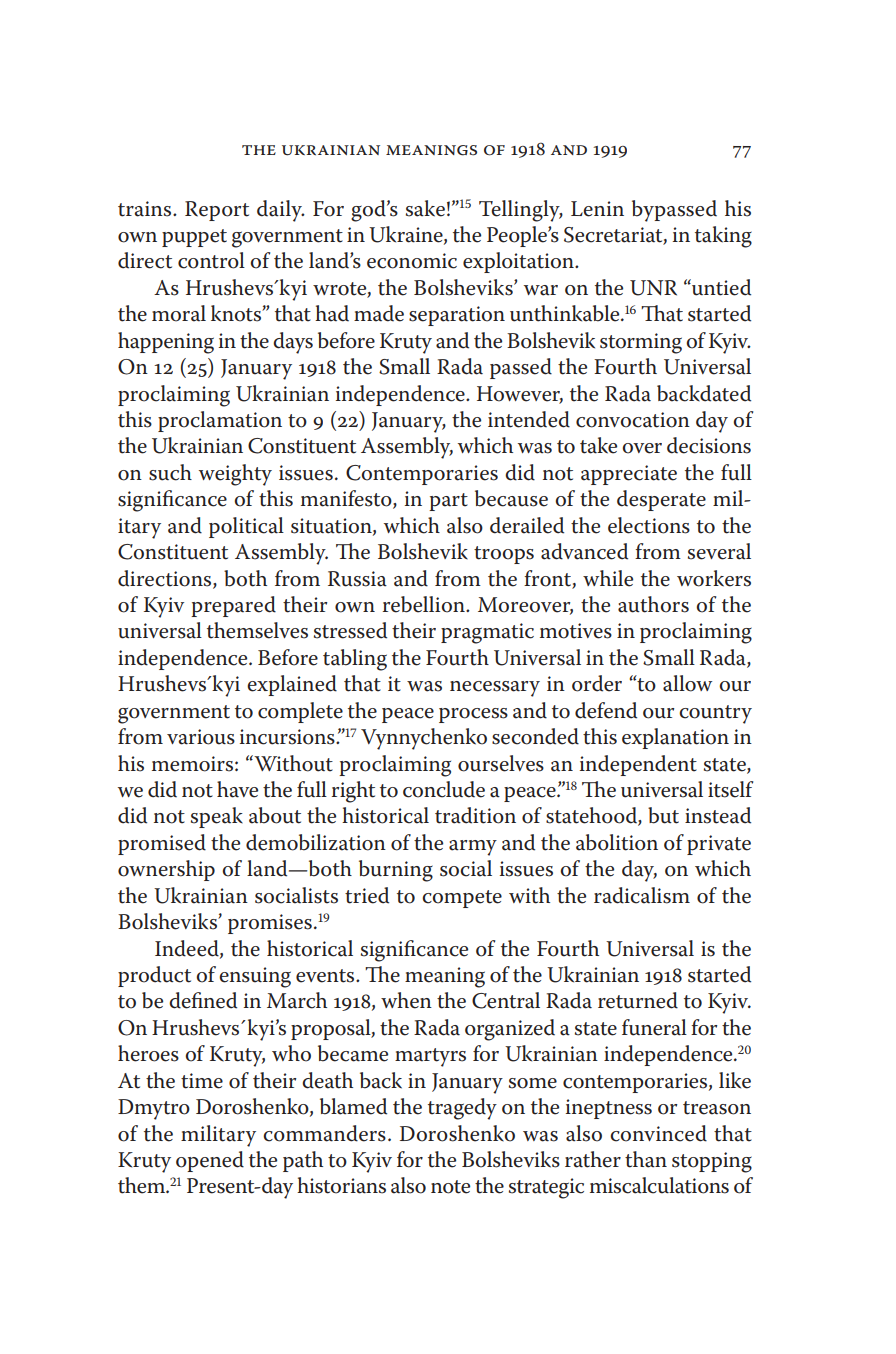 The image size is (896, 1354). Describe the element at coordinates (663, 815) in the screenshot. I see `but` at that location.
